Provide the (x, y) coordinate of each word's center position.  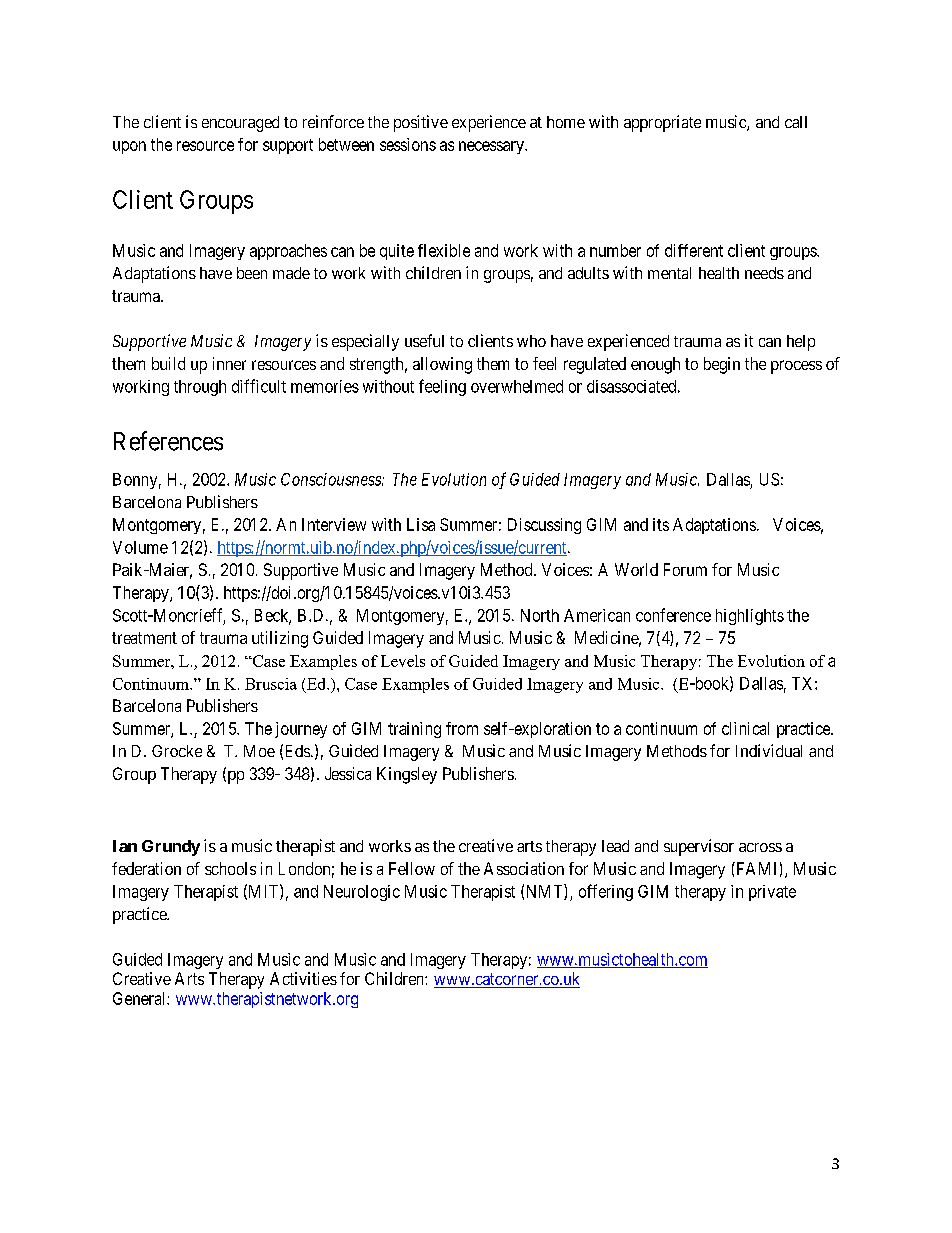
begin (722, 365)
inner (229, 363)
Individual (769, 750)
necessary (492, 147)
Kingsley (407, 775)
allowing (442, 365)
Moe (259, 751)
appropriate (662, 123)
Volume (140, 547)
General (140, 998)
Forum (685, 569)
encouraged (240, 124)
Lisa (421, 524)
